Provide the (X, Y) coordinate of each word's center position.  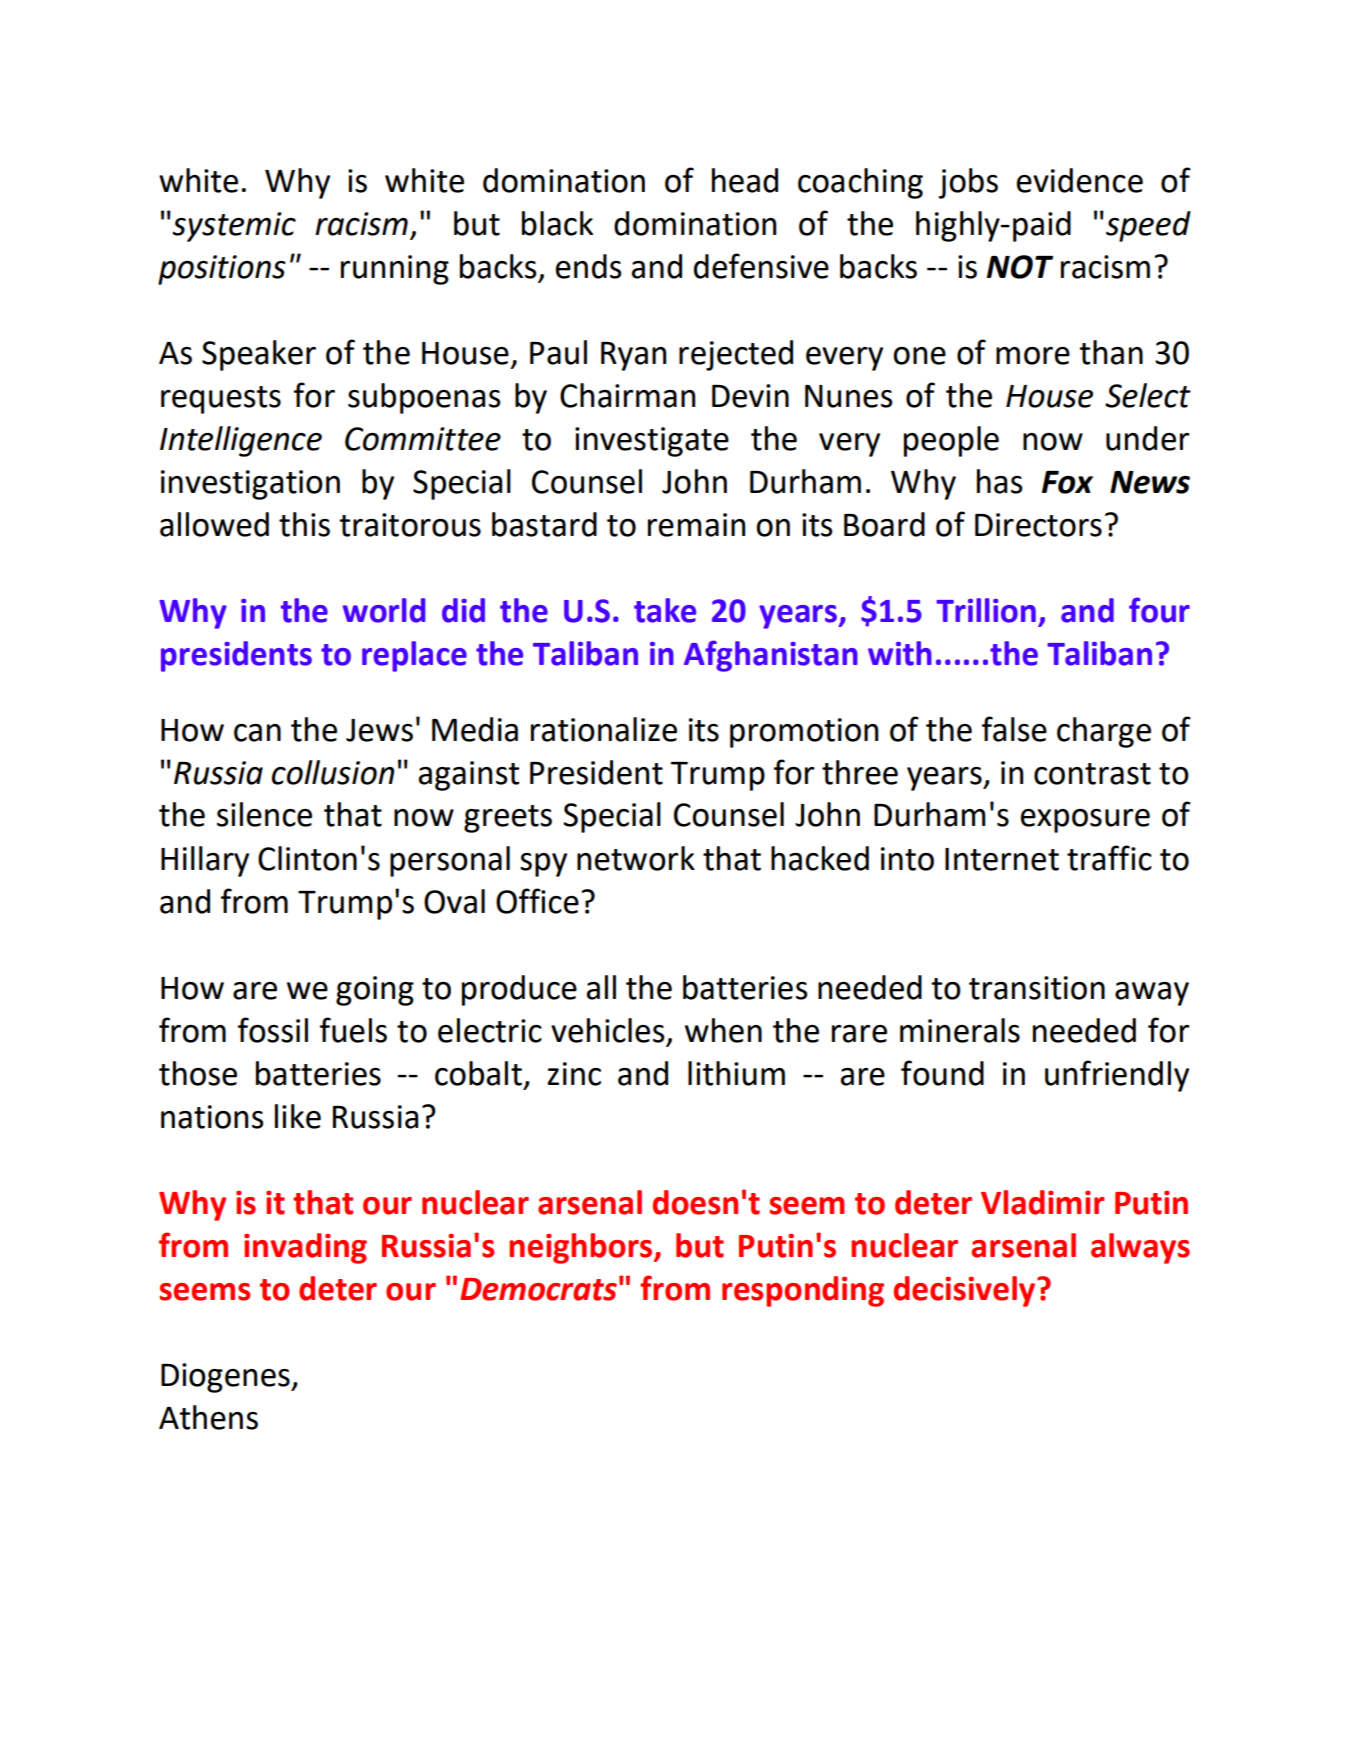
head (745, 180)
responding (803, 1291)
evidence (1080, 180)
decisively (966, 1291)
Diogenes (226, 1378)
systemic (234, 227)
